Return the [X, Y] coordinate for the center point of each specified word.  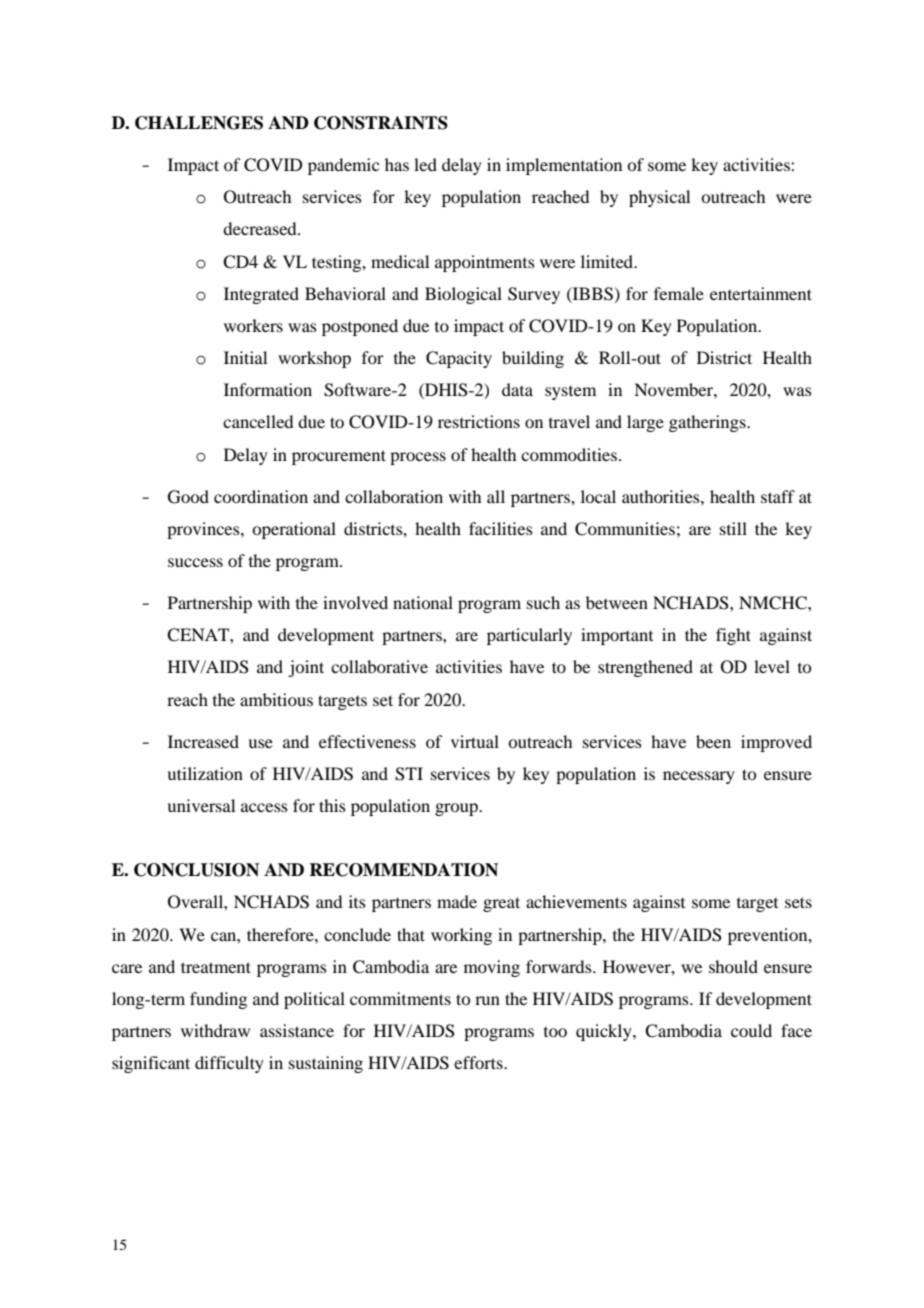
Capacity [459, 359]
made [457, 901]
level [772, 666]
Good [188, 497]
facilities [501, 528]
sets [798, 902]
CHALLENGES [199, 123]
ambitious [276, 699]
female [679, 293]
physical [659, 198]
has [397, 164]
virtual [475, 741]
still [733, 528]
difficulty [229, 1064]
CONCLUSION [196, 870]
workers [253, 325]
